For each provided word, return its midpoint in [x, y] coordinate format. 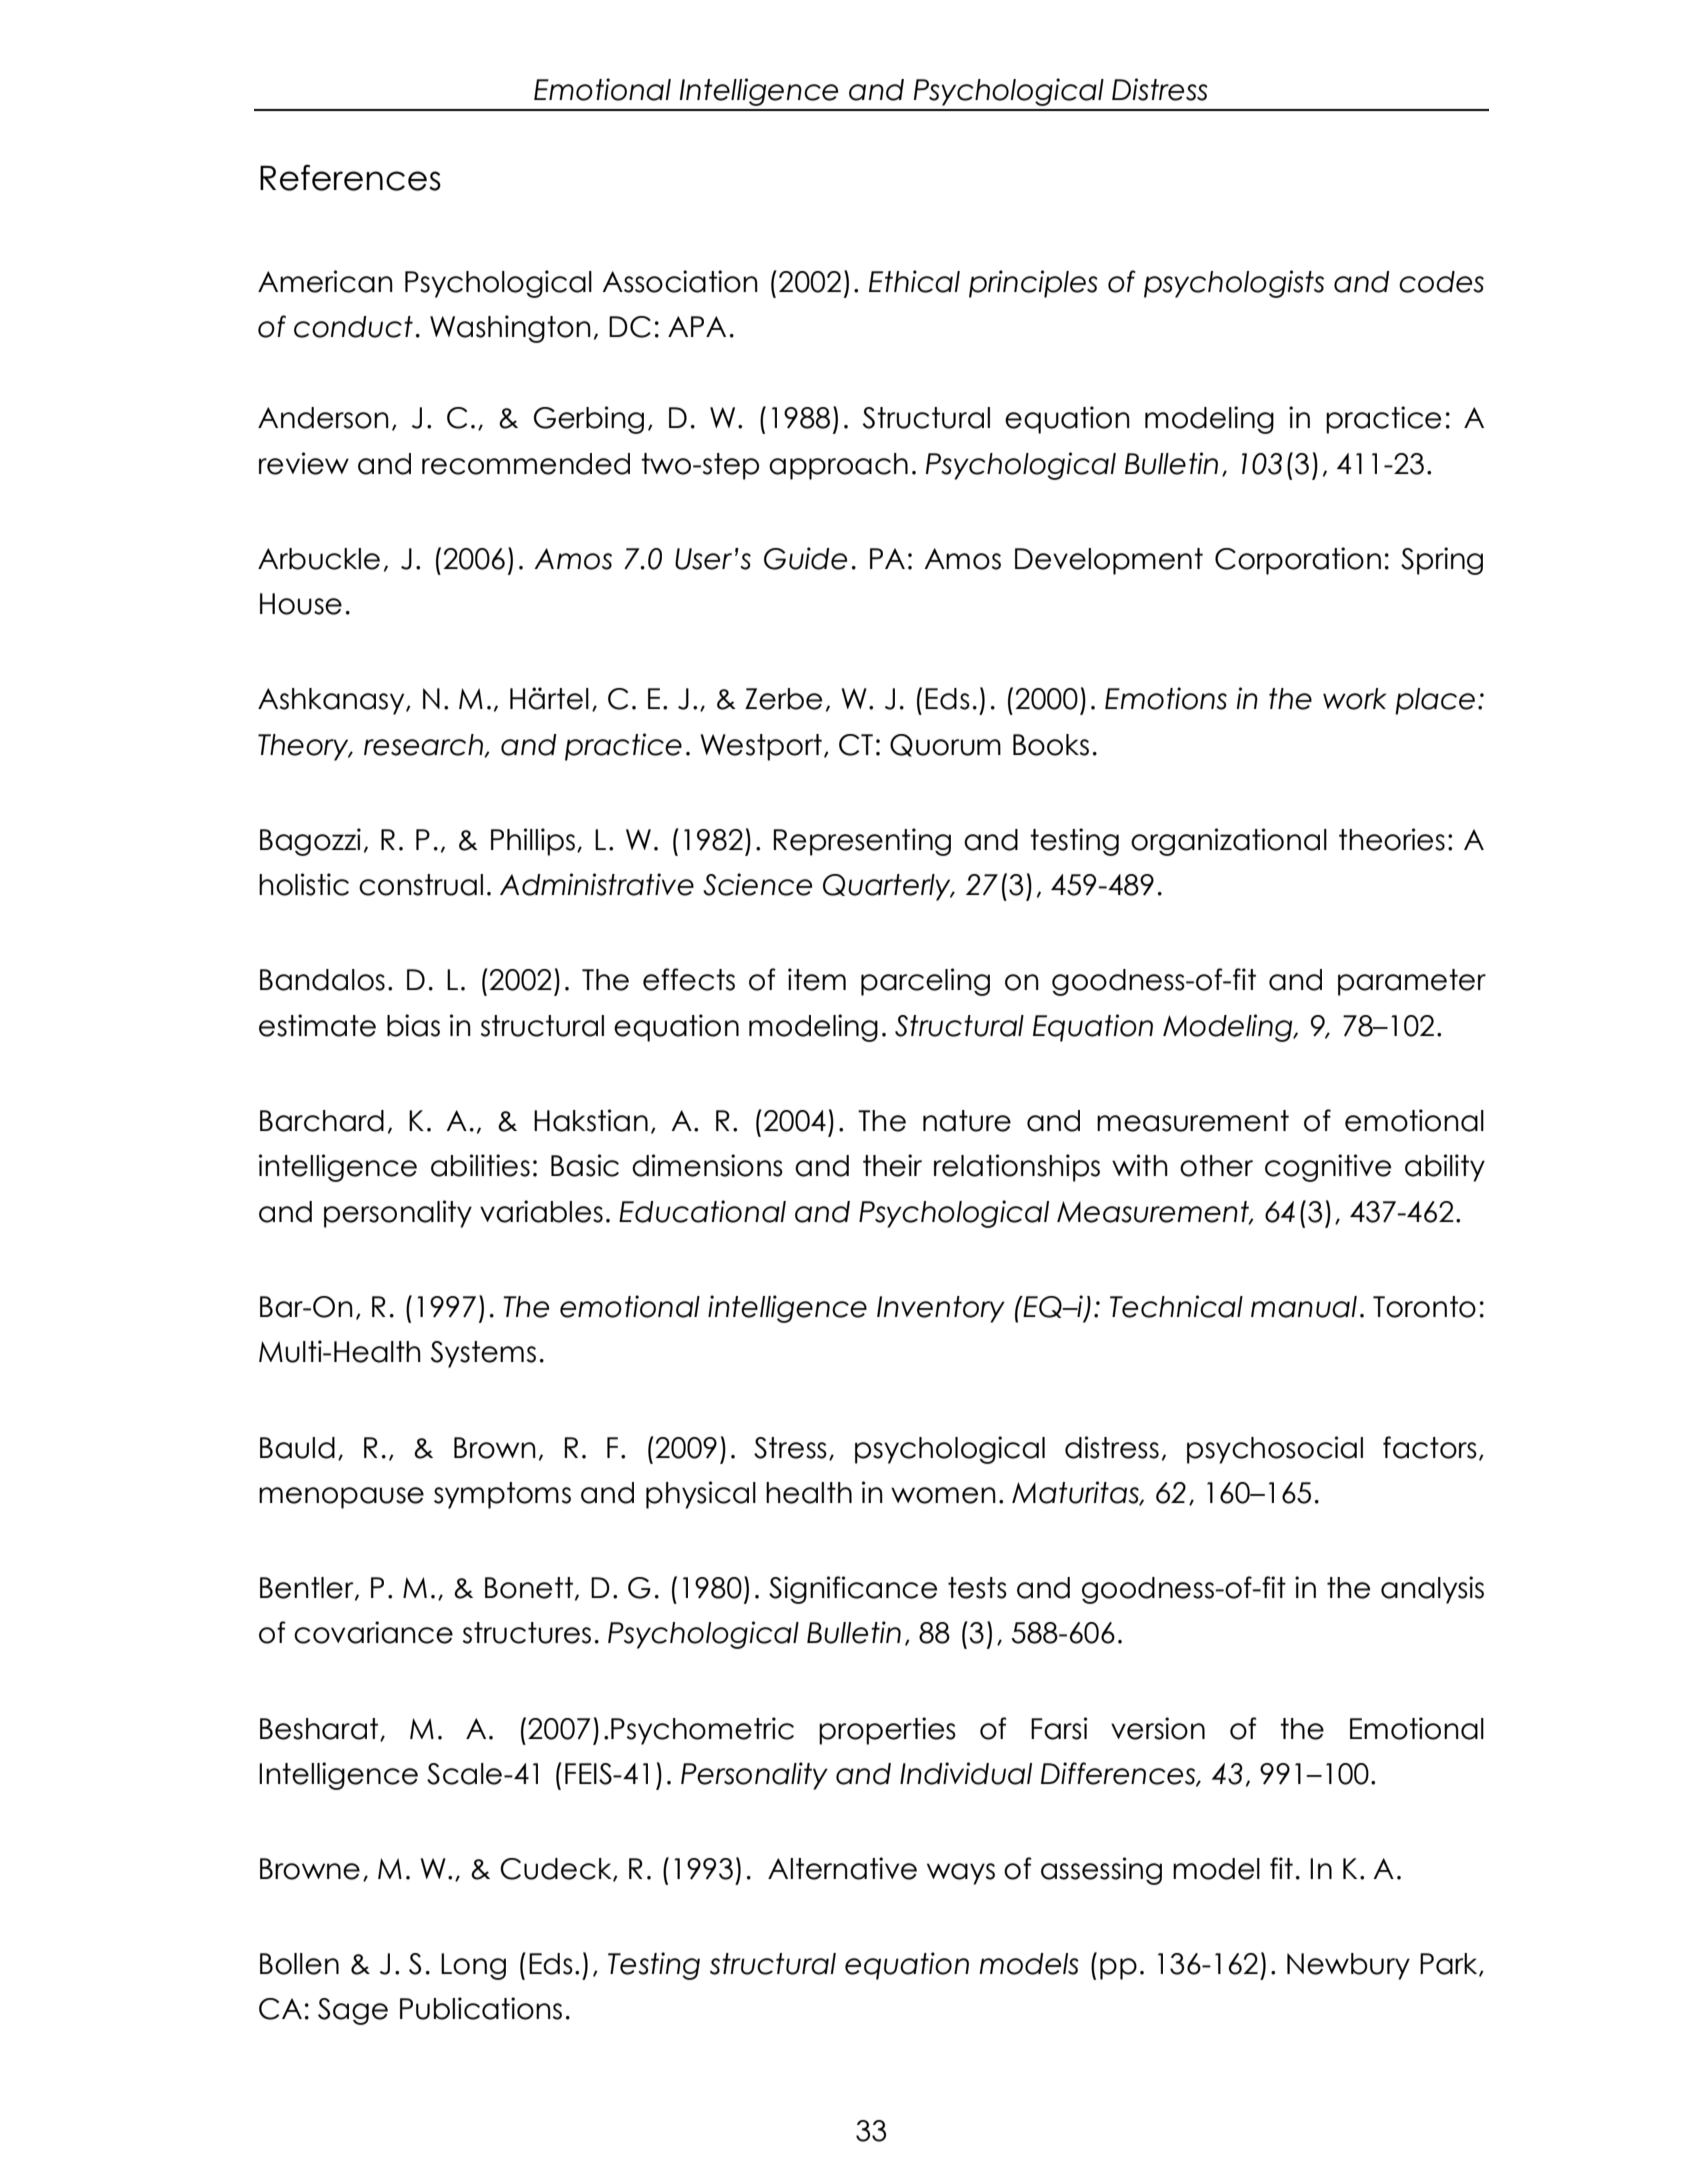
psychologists [1234, 284]
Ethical [914, 281]
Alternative [842, 1868]
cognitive [1328, 1168]
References [350, 177]
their [892, 1165]
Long [473, 1966]
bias [413, 1025]
